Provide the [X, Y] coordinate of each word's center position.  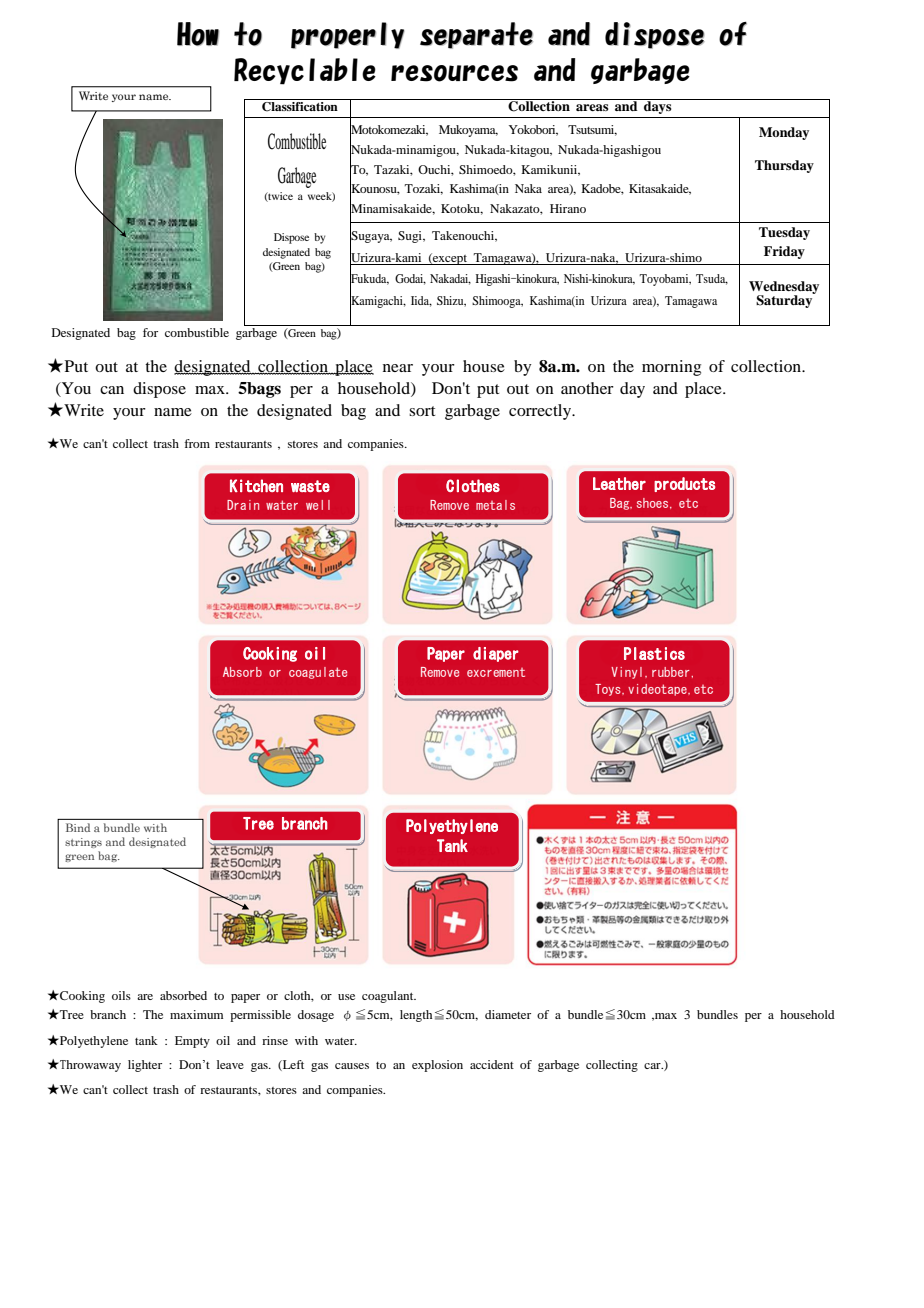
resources [454, 73]
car [653, 1066]
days [658, 106]
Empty [192, 1042]
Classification [300, 107]
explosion [437, 1066]
